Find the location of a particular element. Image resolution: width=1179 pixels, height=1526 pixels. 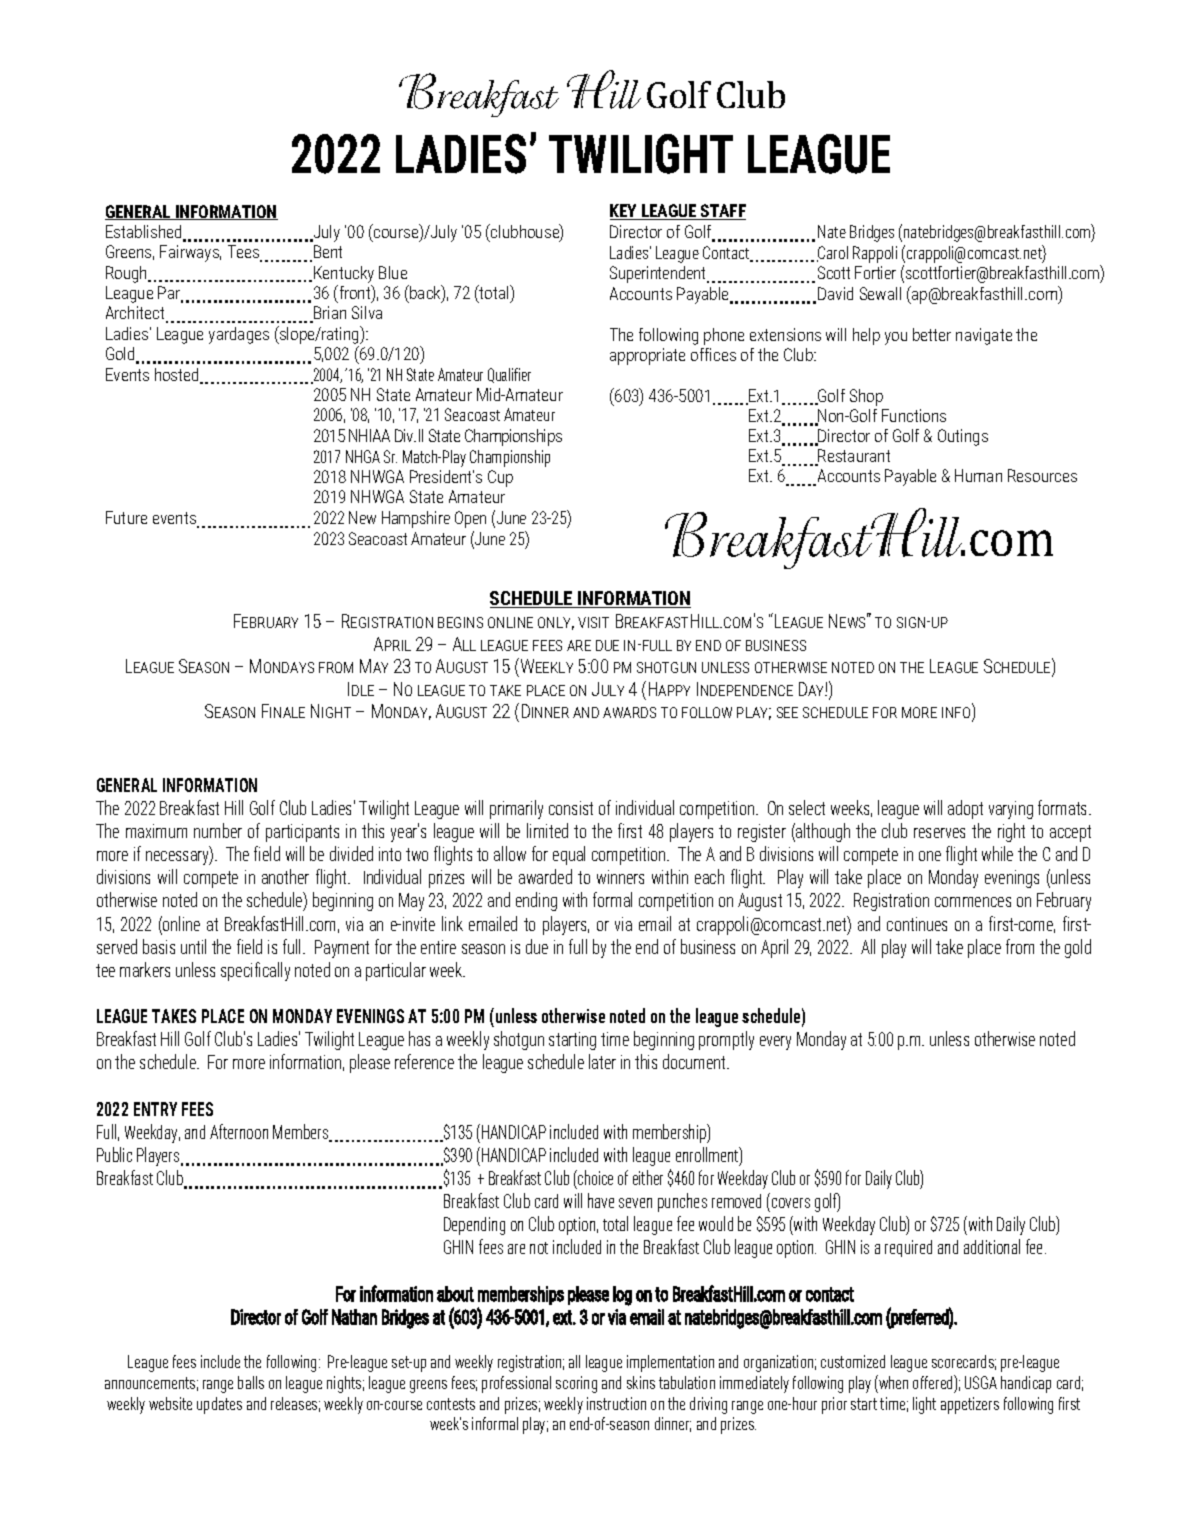

Tees is located at coordinates (244, 253).
